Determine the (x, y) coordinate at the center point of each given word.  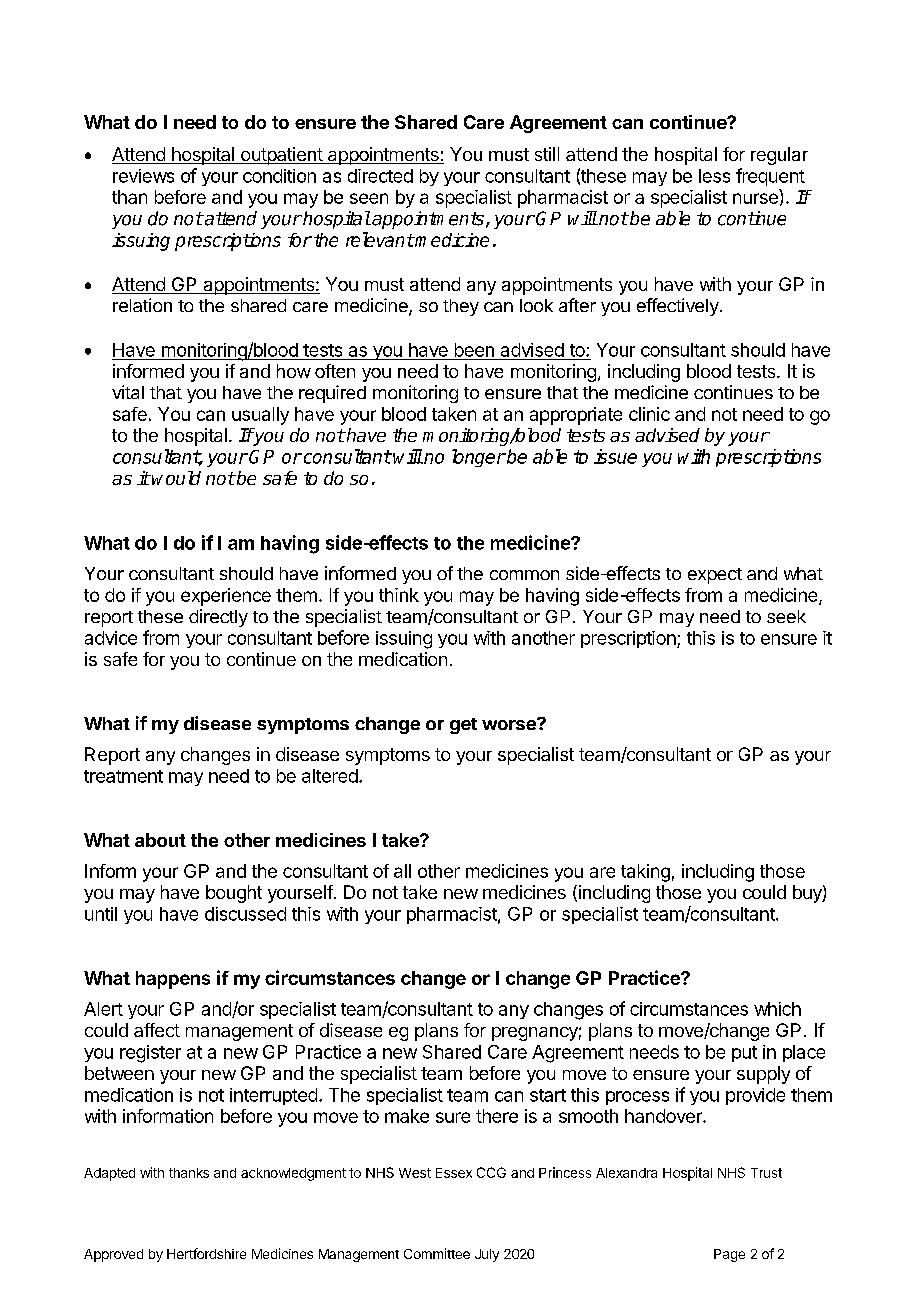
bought (234, 894)
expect (715, 576)
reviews (143, 176)
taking (645, 873)
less (714, 176)
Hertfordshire (206, 1253)
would (176, 478)
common (524, 575)
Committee (437, 1253)
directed (380, 176)
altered (331, 776)
